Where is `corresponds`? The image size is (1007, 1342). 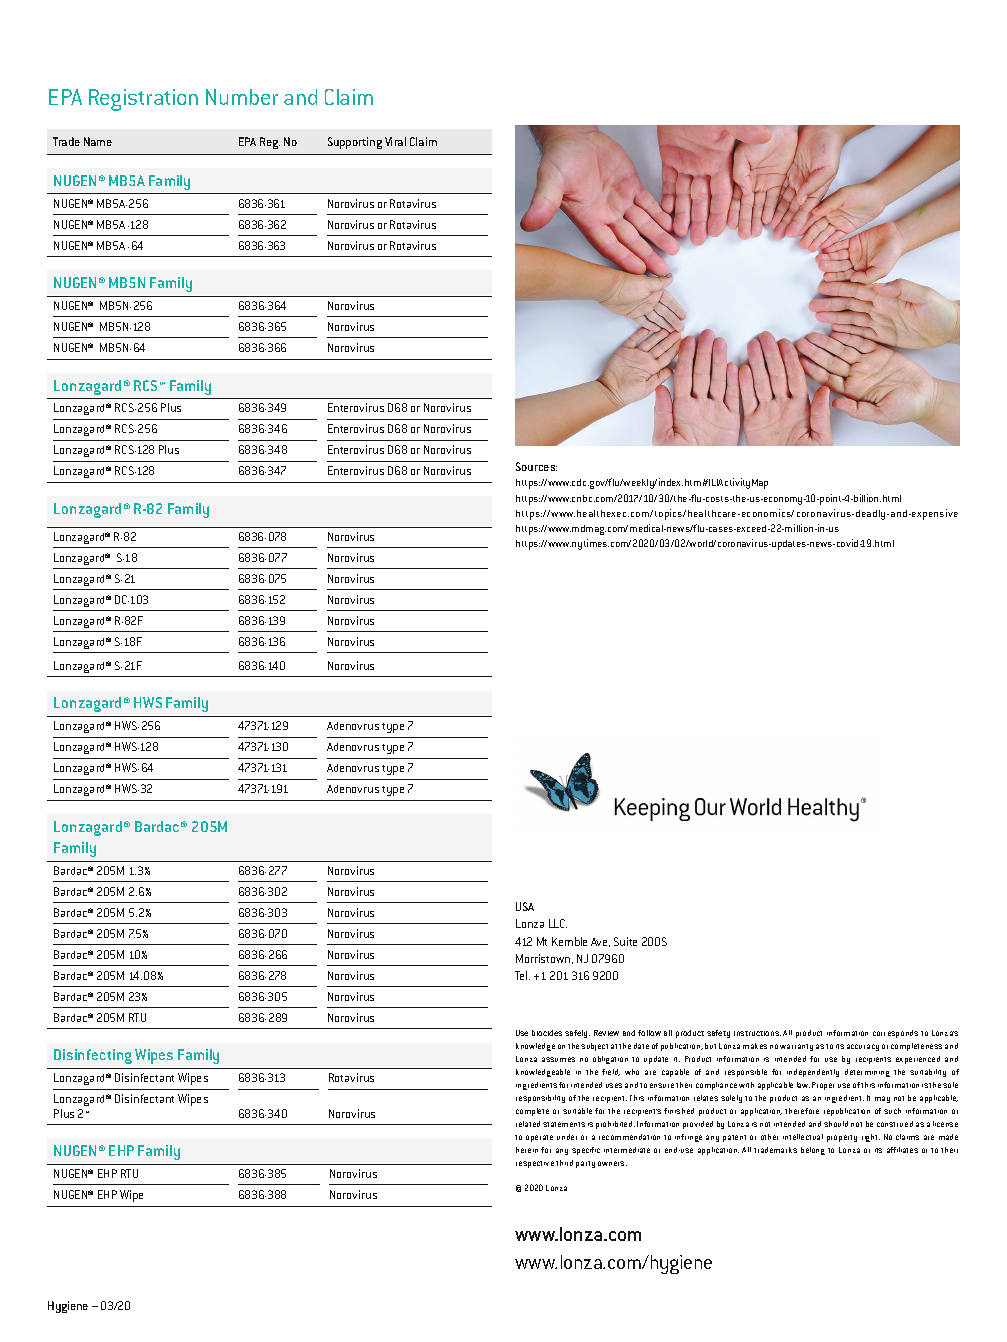 corresponds is located at coordinates (895, 1034).
